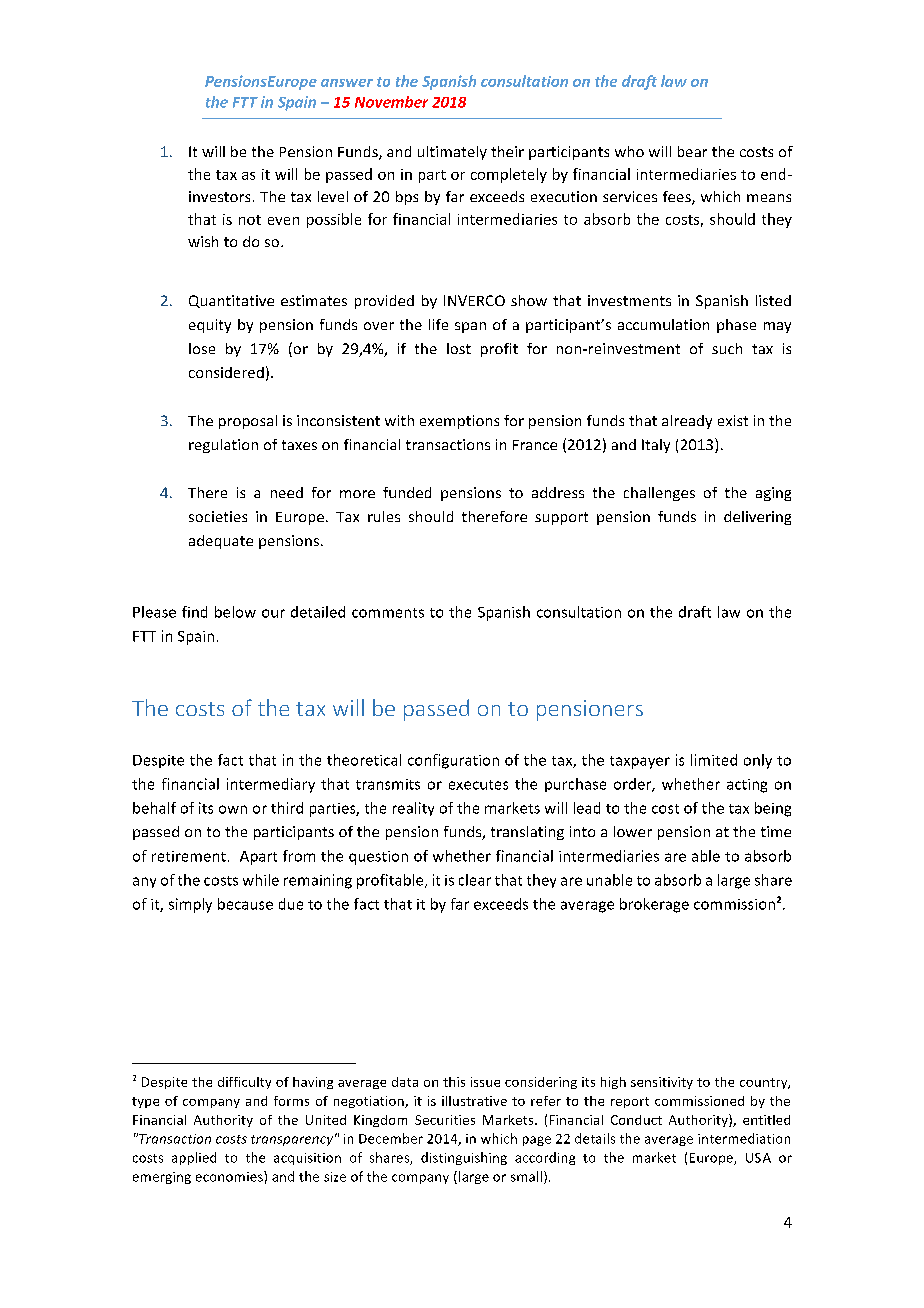  What do you see at coordinates (757, 518) in the screenshot?
I see `delivering` at bounding box center [757, 518].
